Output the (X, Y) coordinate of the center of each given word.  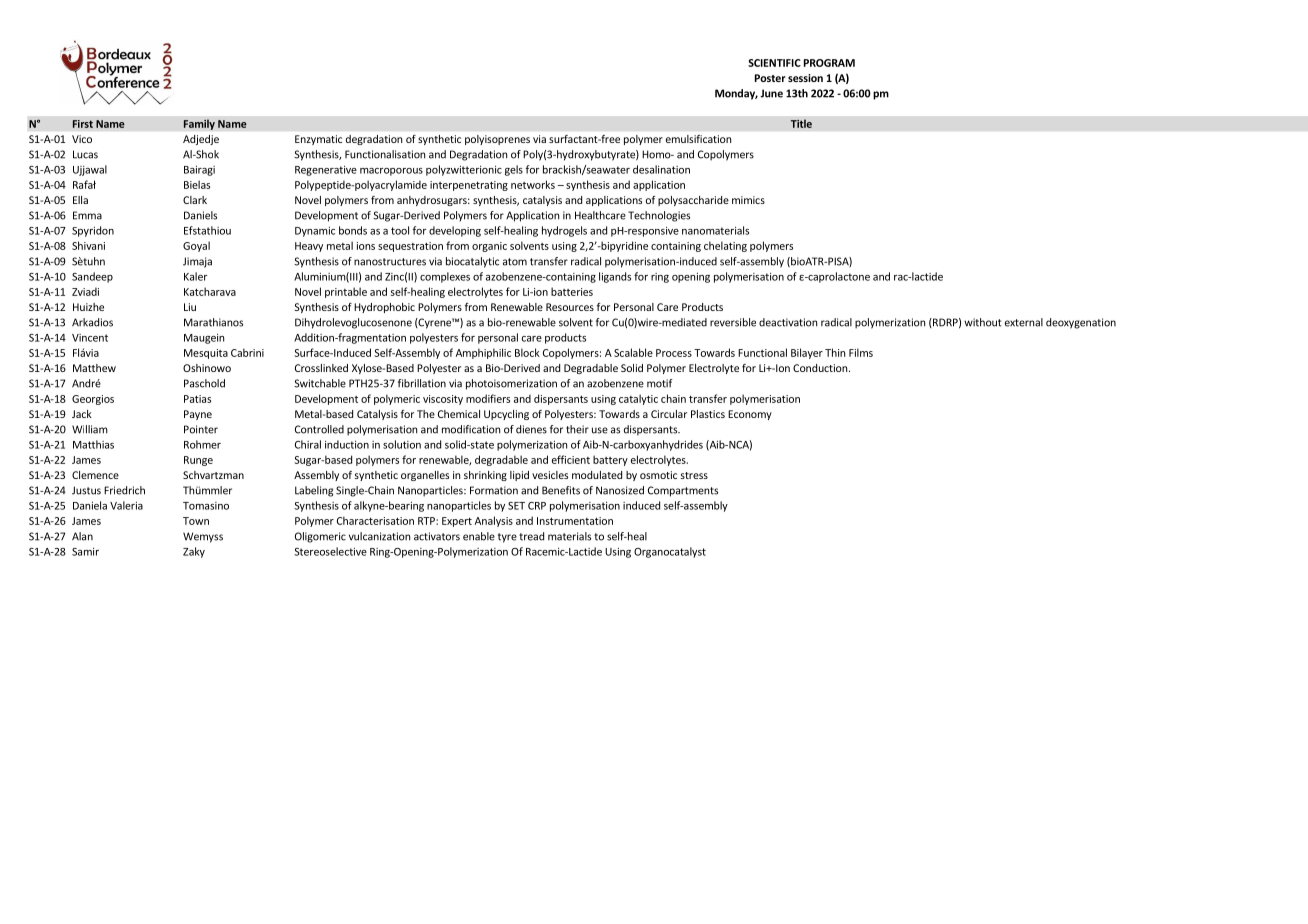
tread (531, 536)
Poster (770, 78)
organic (489, 247)
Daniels (200, 215)
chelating (725, 246)
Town (196, 521)
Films (861, 352)
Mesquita (206, 354)
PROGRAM (829, 63)
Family (199, 124)
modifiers (488, 398)
